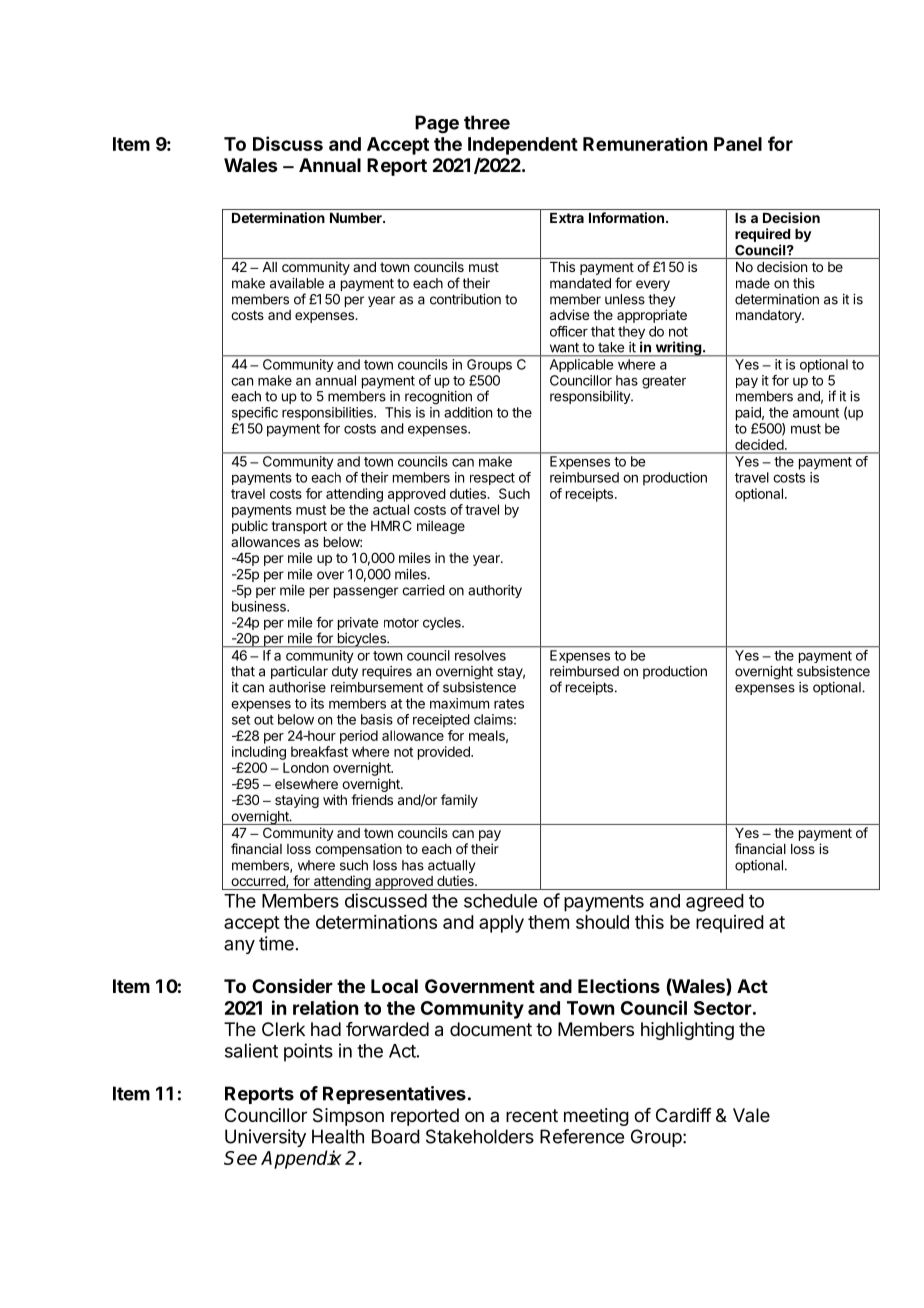 The height and width of the image is (1308, 924). Describe the element at coordinates (715, 903) in the image. I see `agreed` at that location.
